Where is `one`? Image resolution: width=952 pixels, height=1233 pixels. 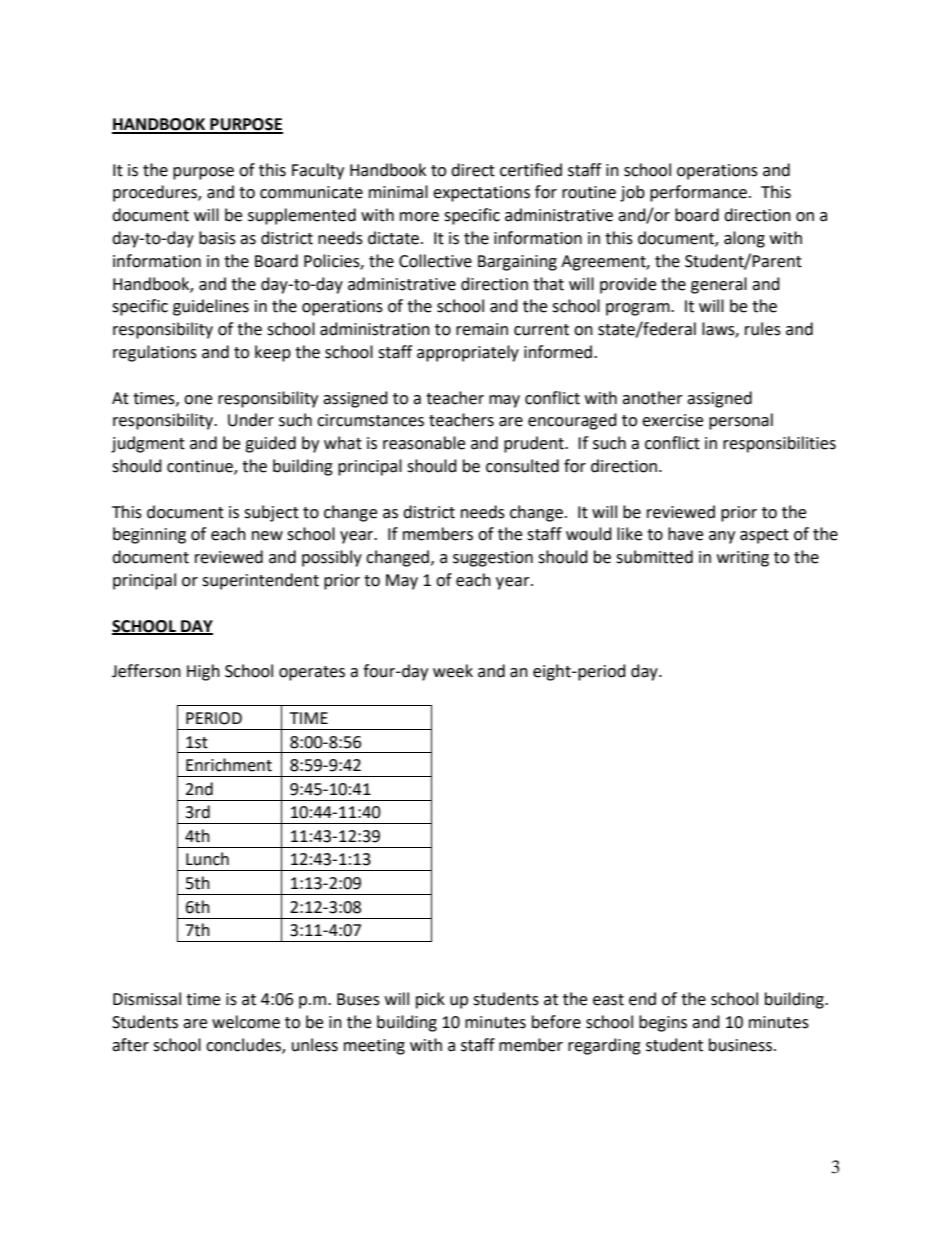 one is located at coordinates (198, 400).
